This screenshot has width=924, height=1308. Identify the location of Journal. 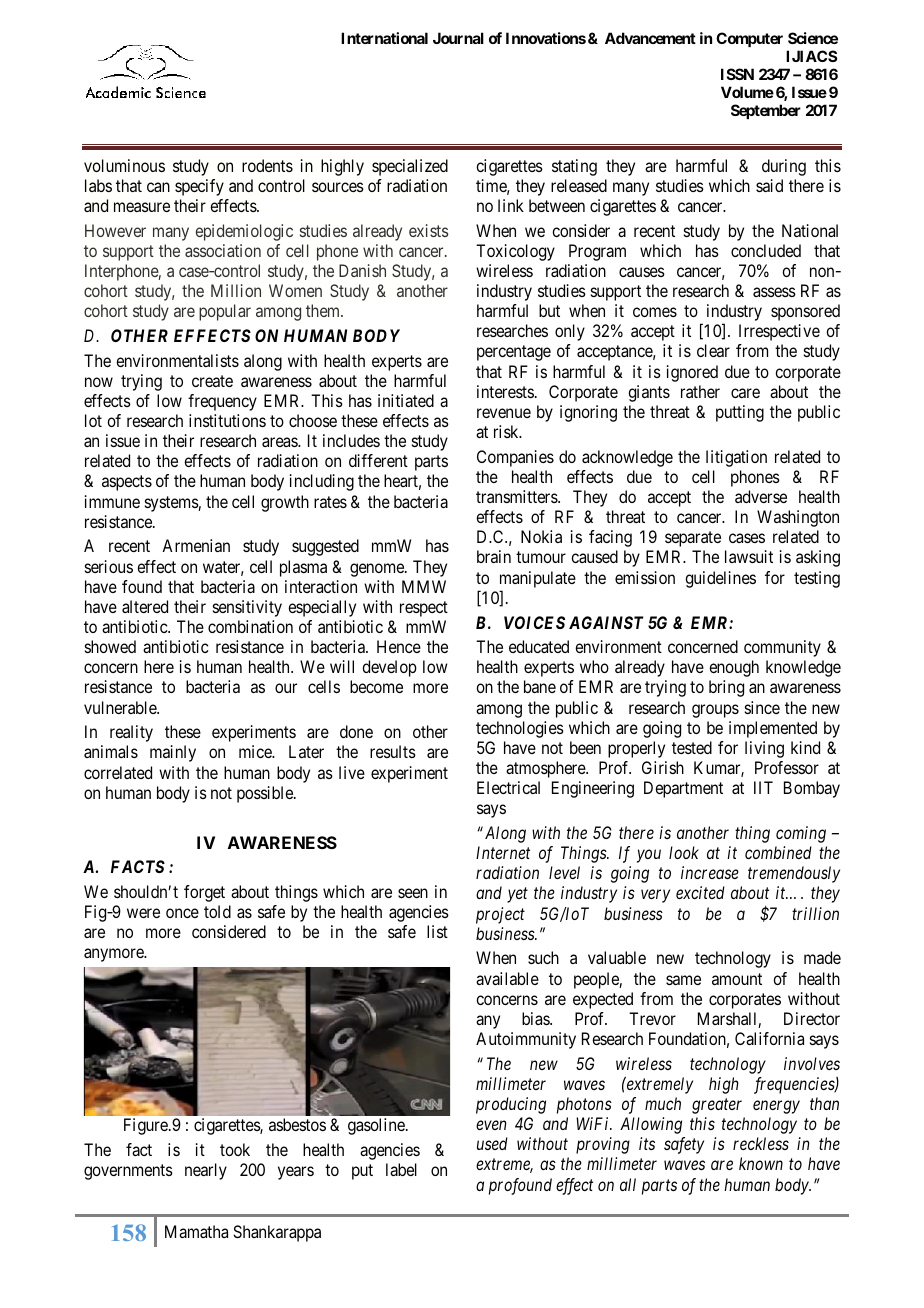
(458, 38).
